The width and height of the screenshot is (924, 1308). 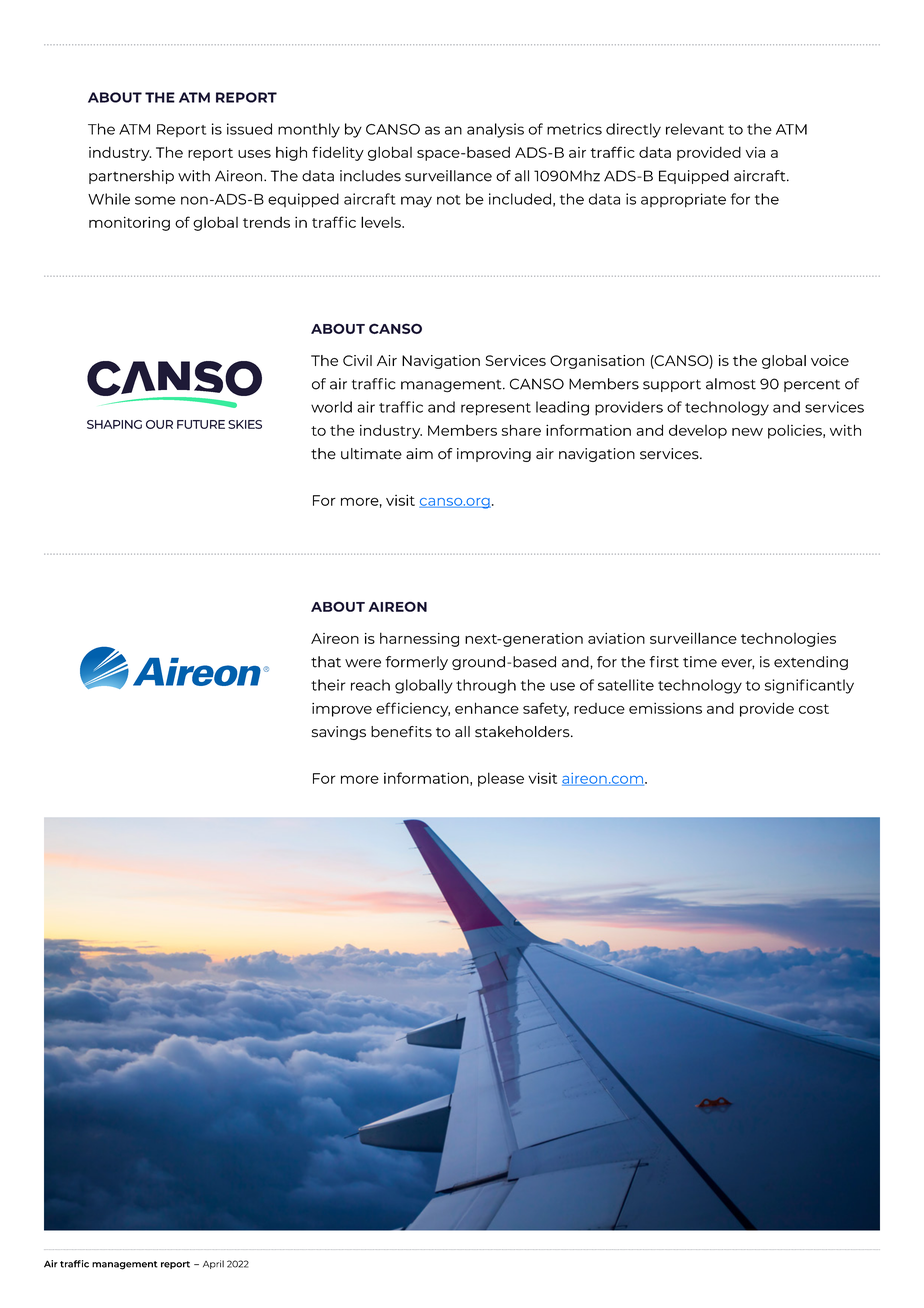 I want to click on their, so click(x=328, y=685).
